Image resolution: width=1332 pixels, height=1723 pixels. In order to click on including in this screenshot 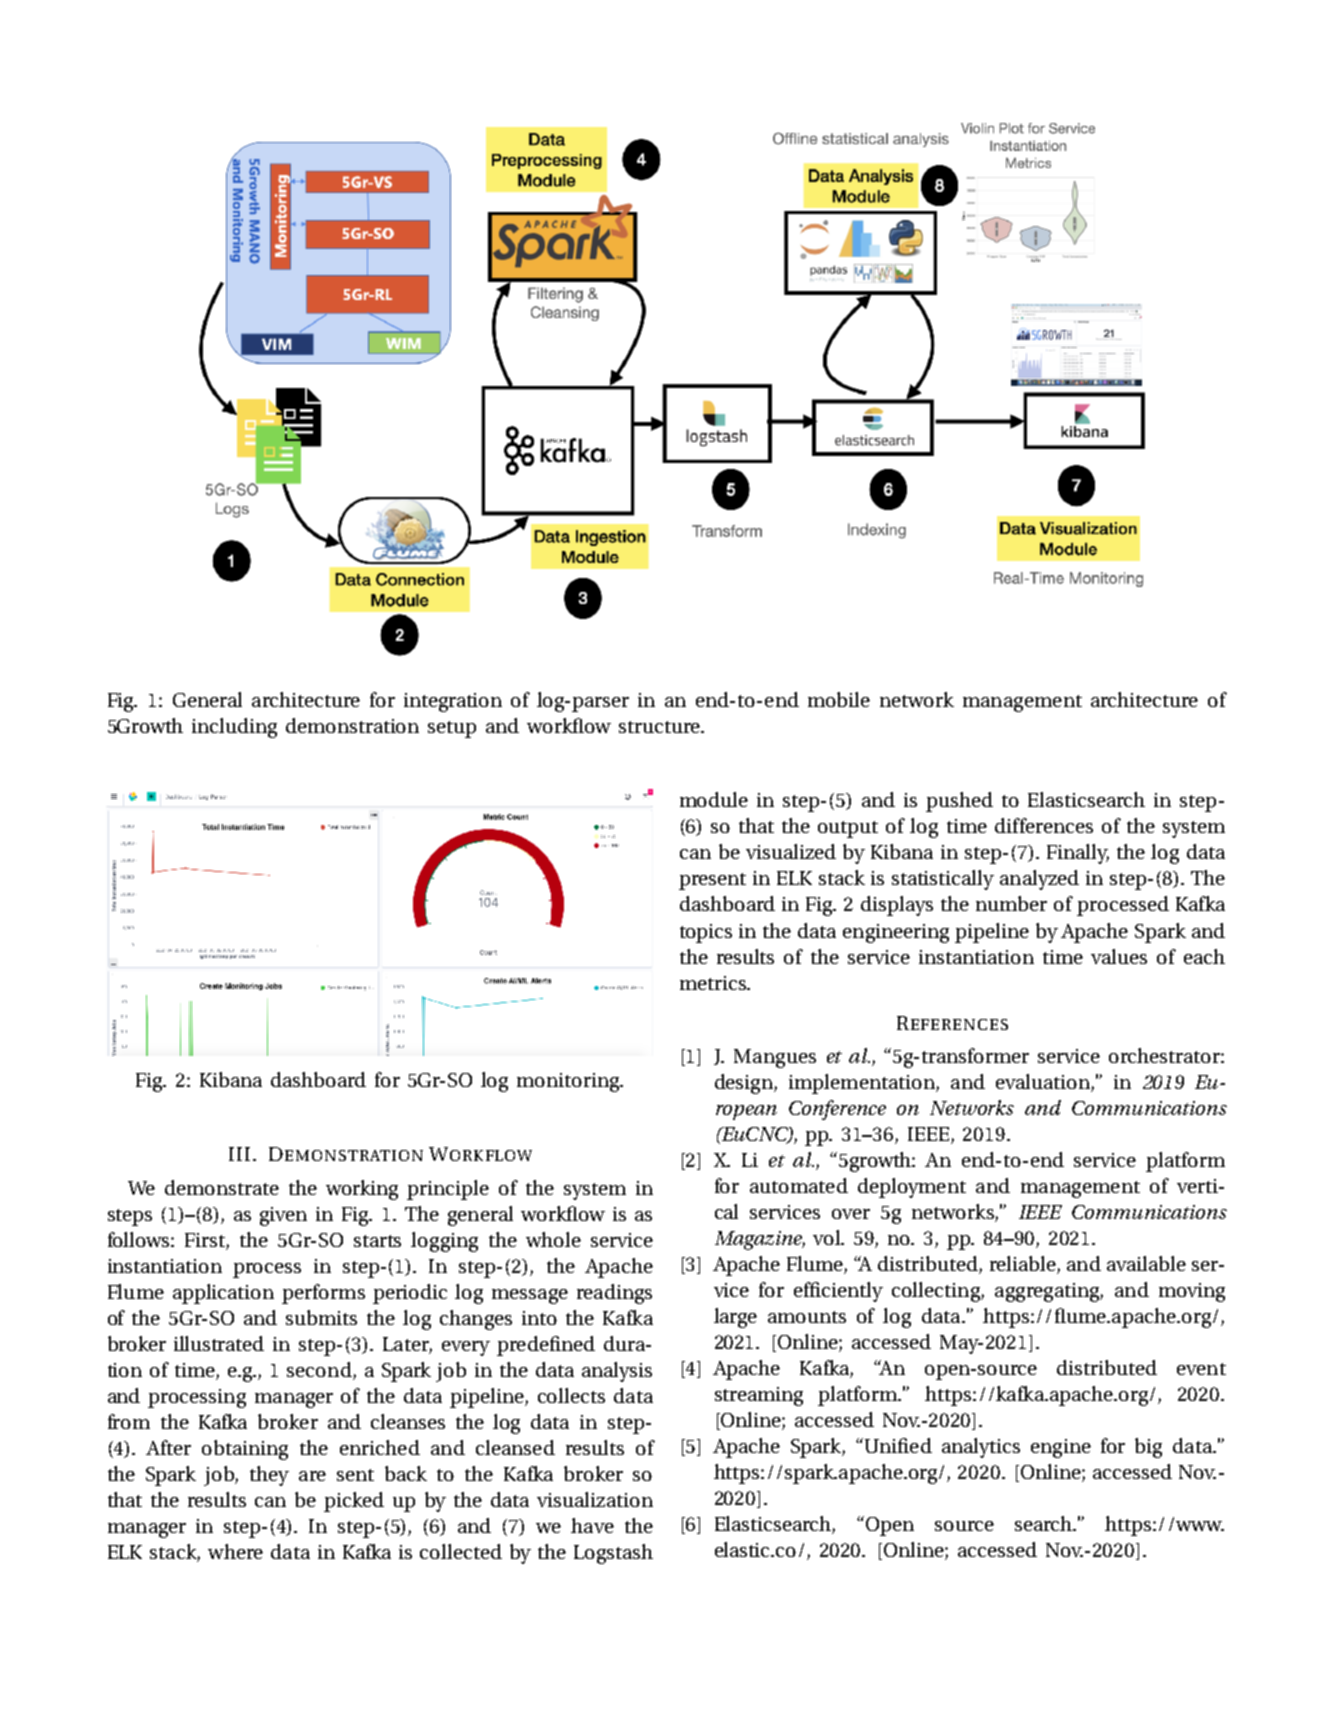, I will do `click(234, 728)`.
